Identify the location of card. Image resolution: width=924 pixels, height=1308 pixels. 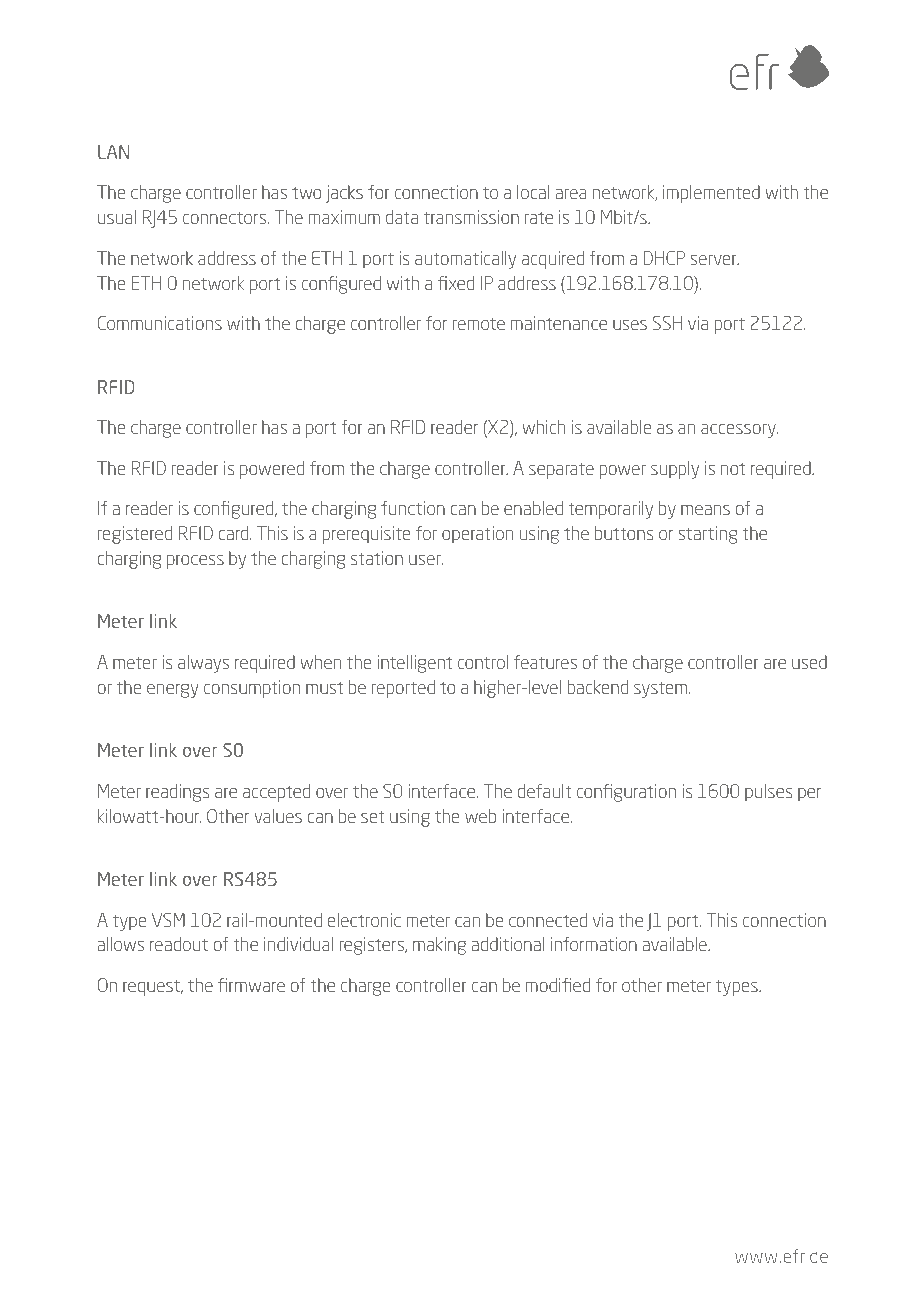
(235, 533).
